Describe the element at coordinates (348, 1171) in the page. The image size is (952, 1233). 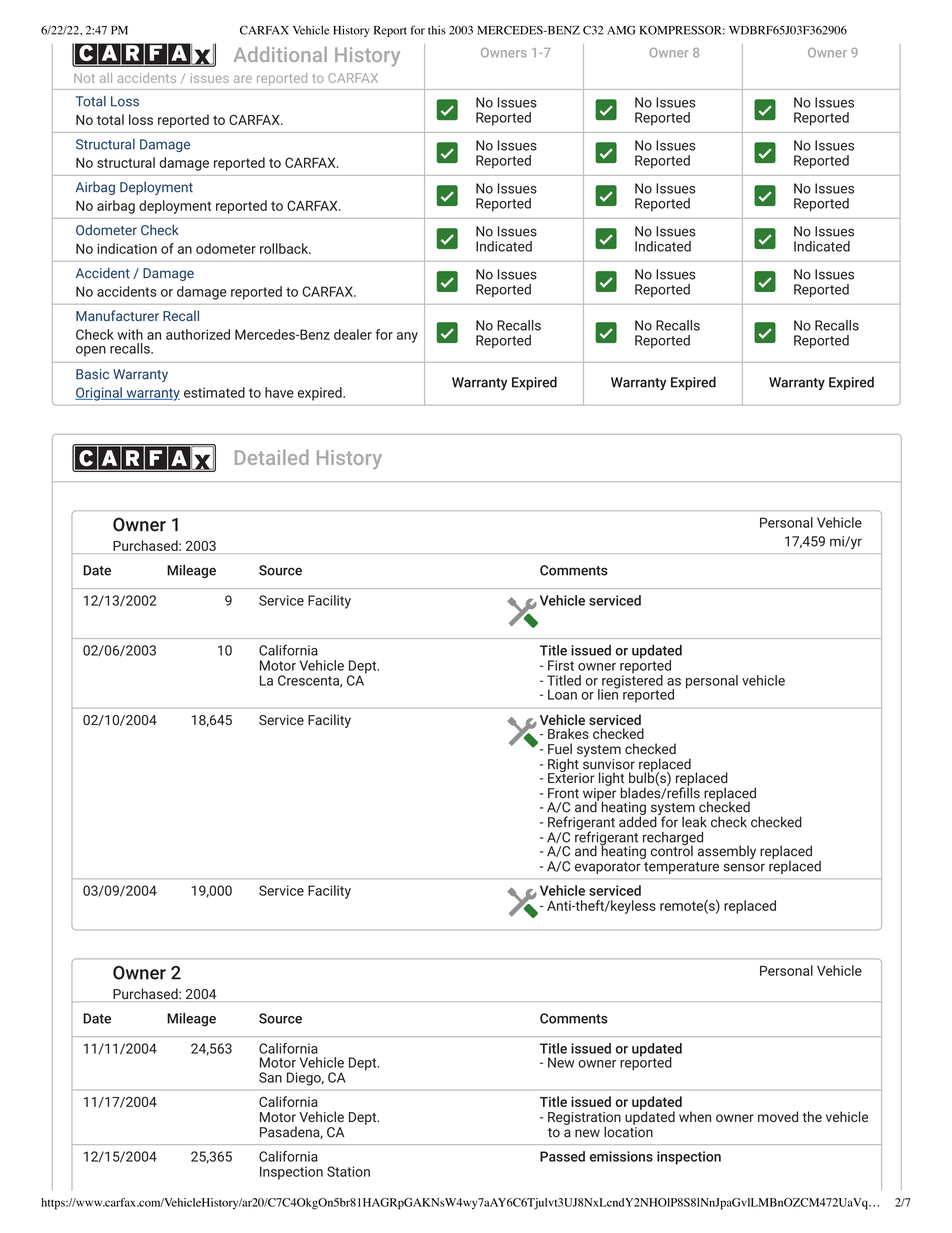
I see `Station` at that location.
